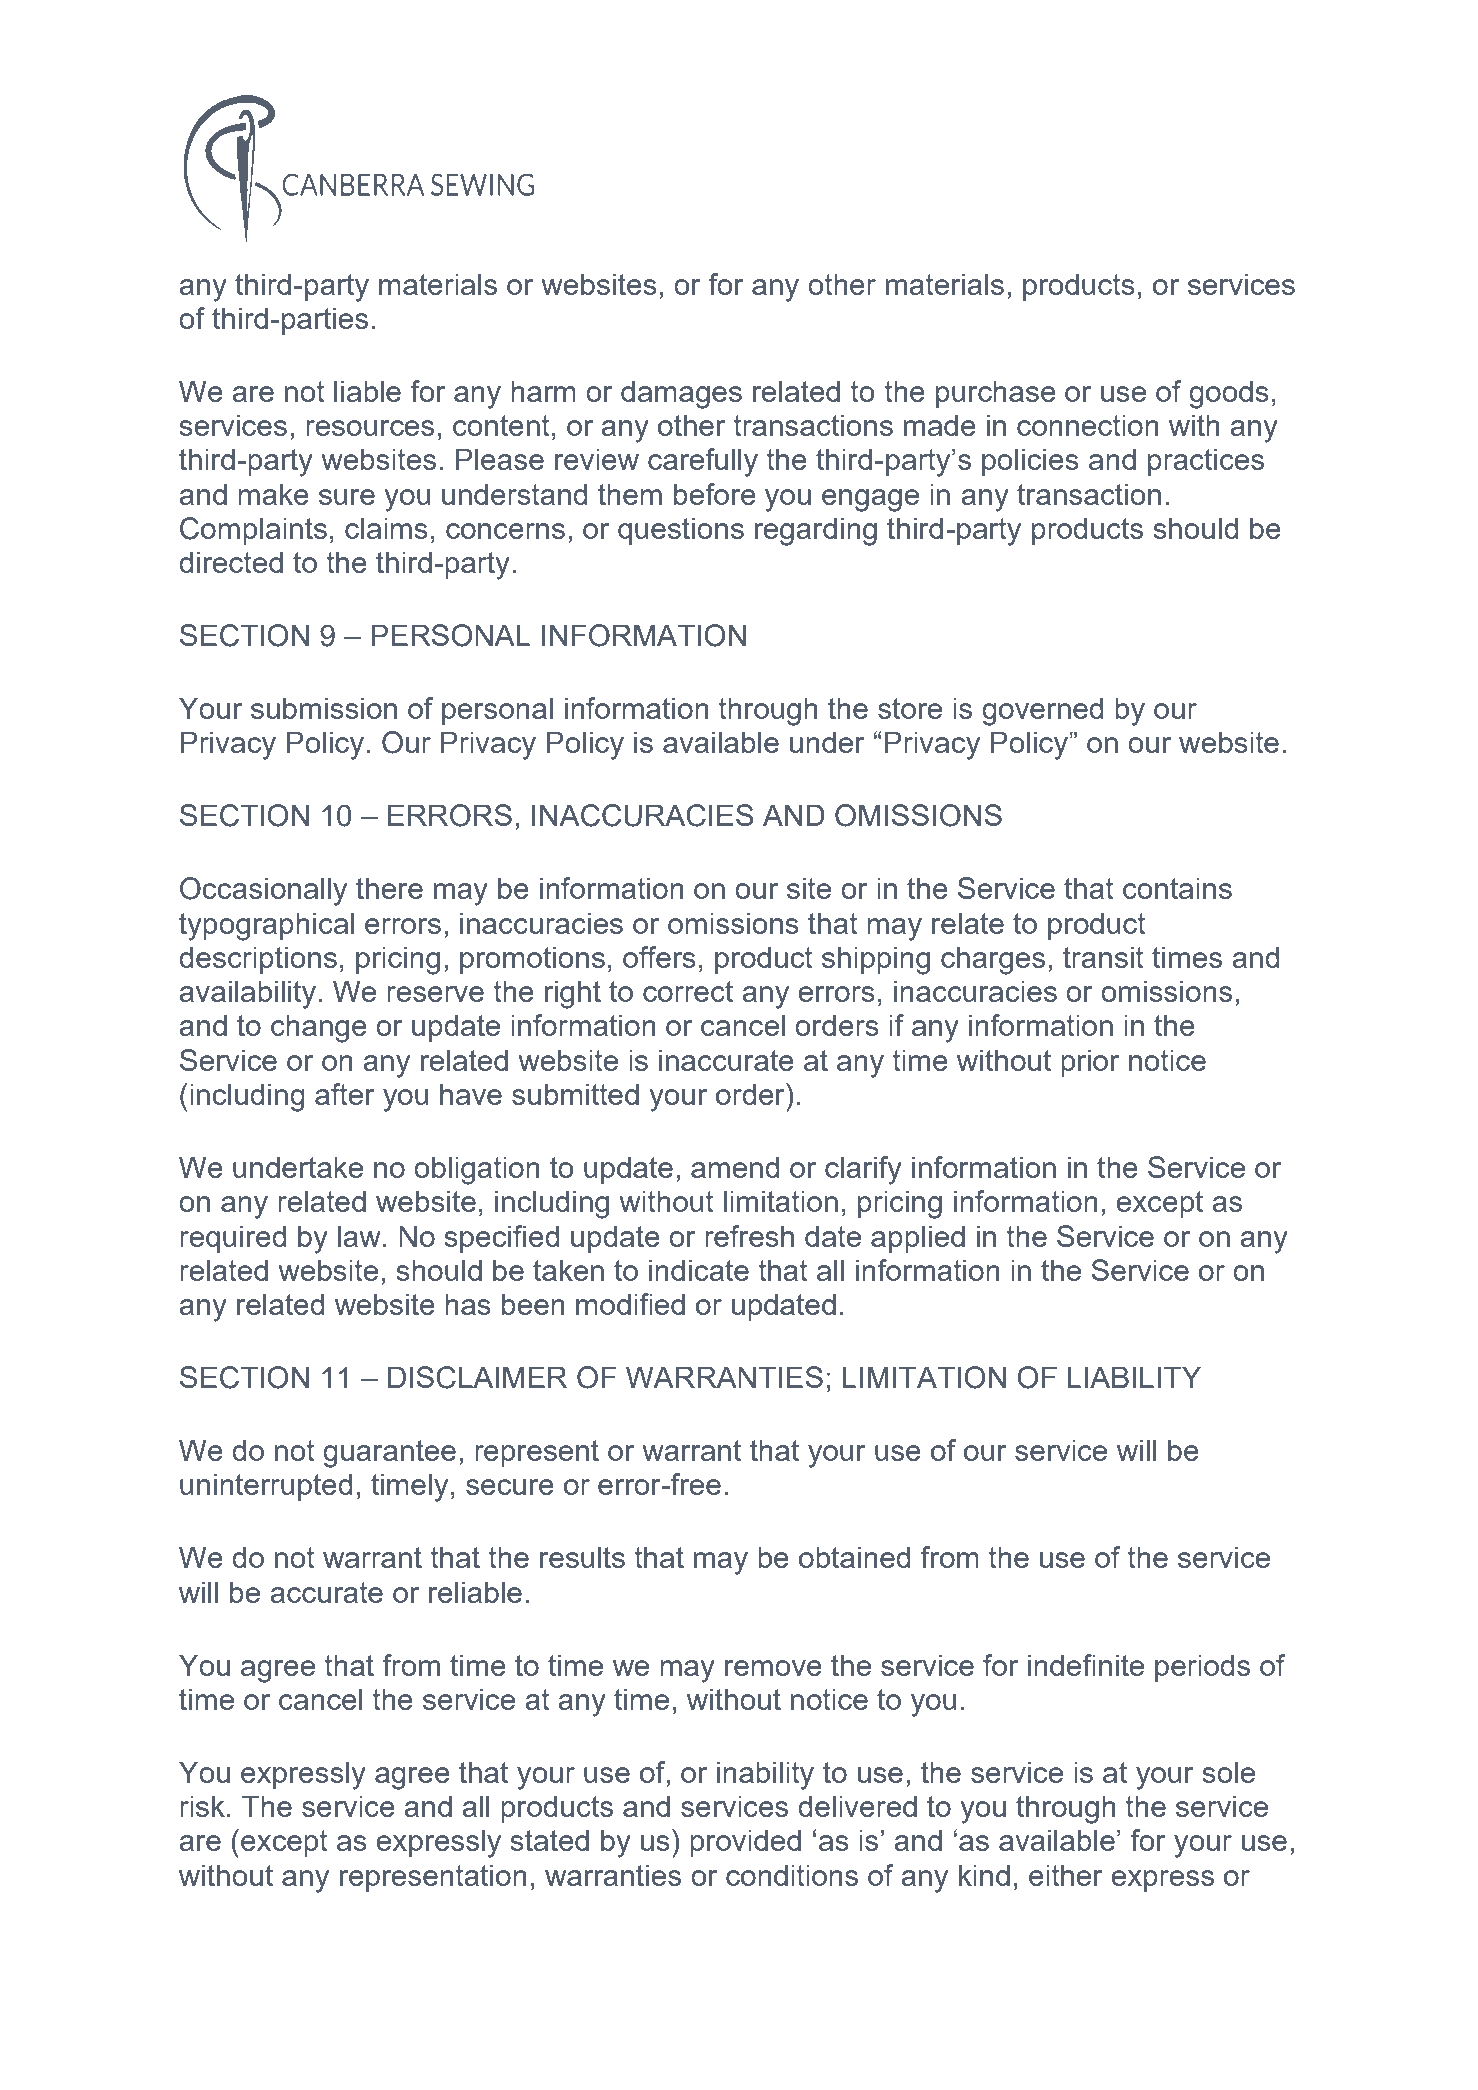 The width and height of the screenshot is (1478, 2090). Describe the element at coordinates (745, 1843) in the screenshot. I see `provided` at that location.
